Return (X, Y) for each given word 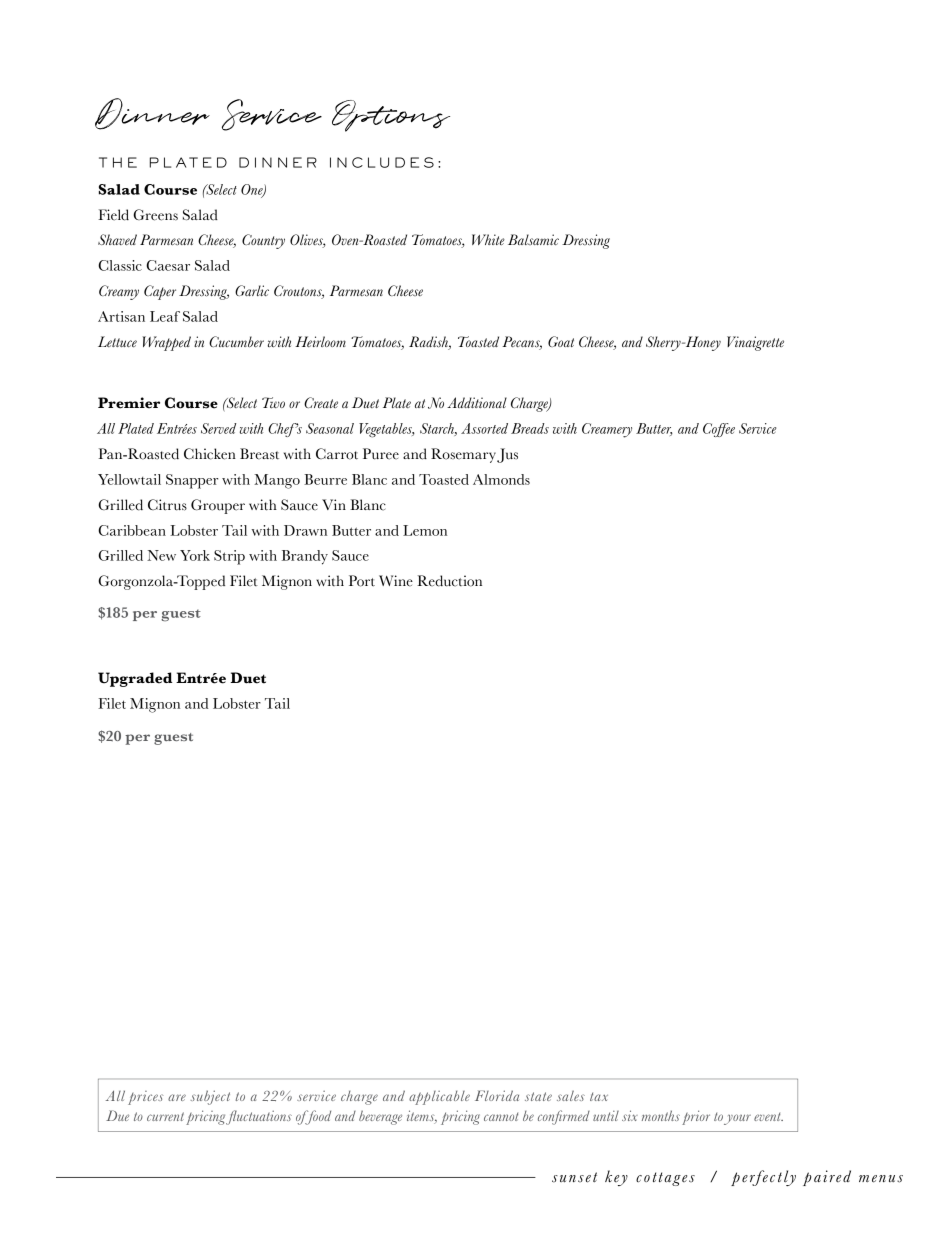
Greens (155, 215)
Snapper (192, 481)
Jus (507, 455)
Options (391, 116)
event (768, 1116)
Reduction (449, 581)
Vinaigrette (755, 343)
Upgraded (135, 679)
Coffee (719, 430)
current (165, 1116)
